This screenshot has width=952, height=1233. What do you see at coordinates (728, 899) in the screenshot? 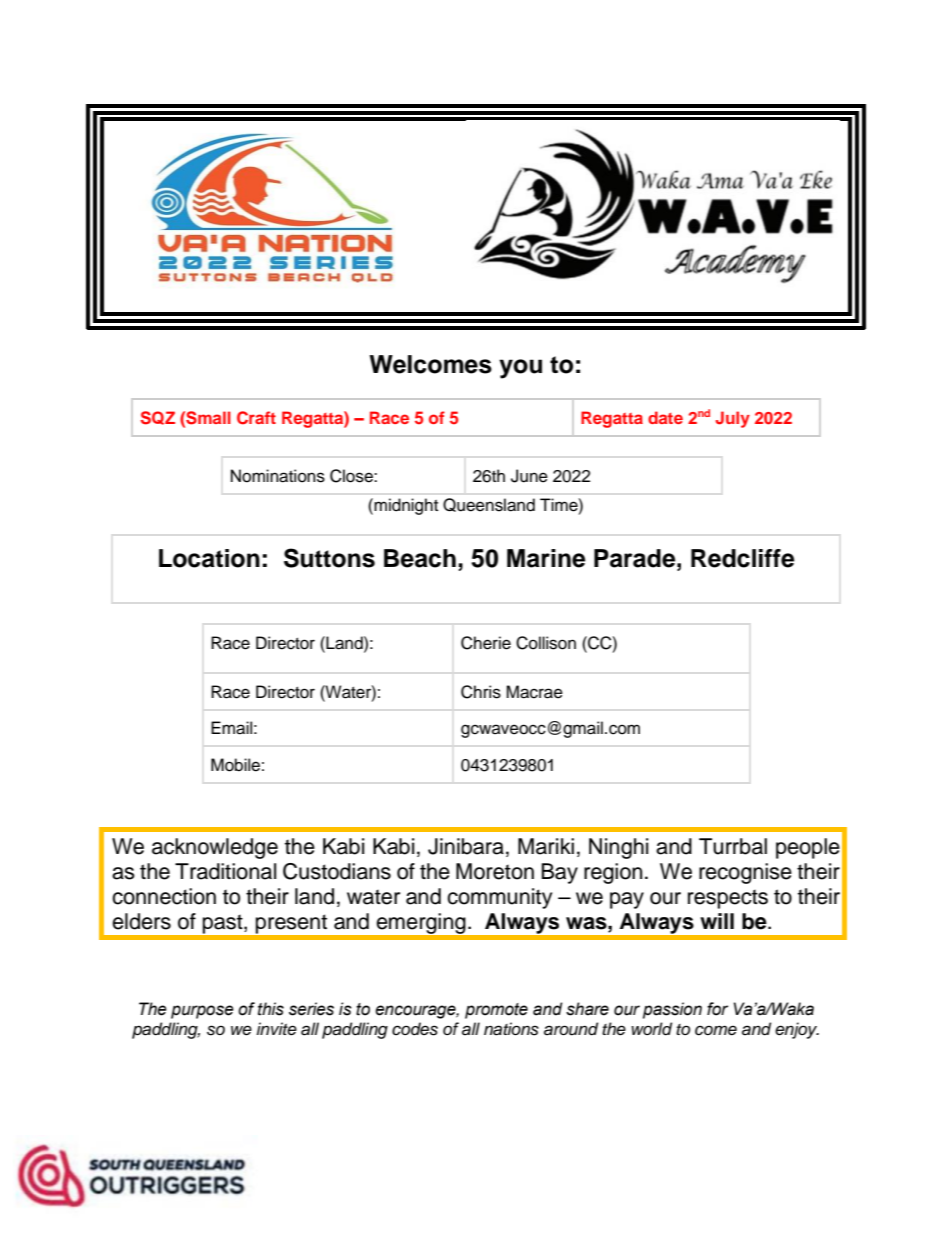
I see `respects` at bounding box center [728, 899].
